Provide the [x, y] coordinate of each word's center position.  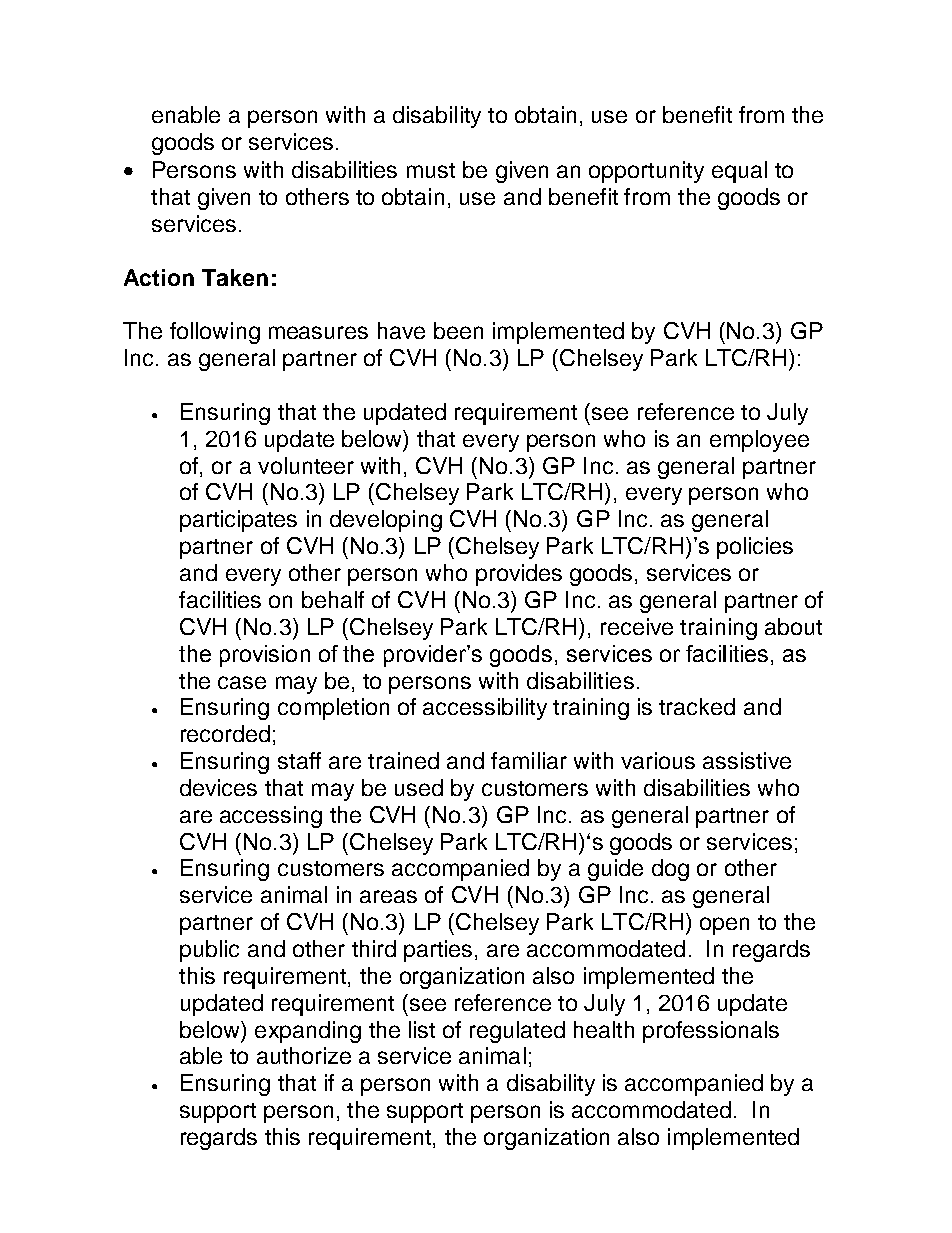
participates [238, 521]
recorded [225, 733]
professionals [711, 1032]
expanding [308, 1032]
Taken [235, 277]
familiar [529, 760]
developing [386, 521]
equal [739, 172]
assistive [747, 760]
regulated [517, 1032]
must [431, 170]
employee [759, 441]
